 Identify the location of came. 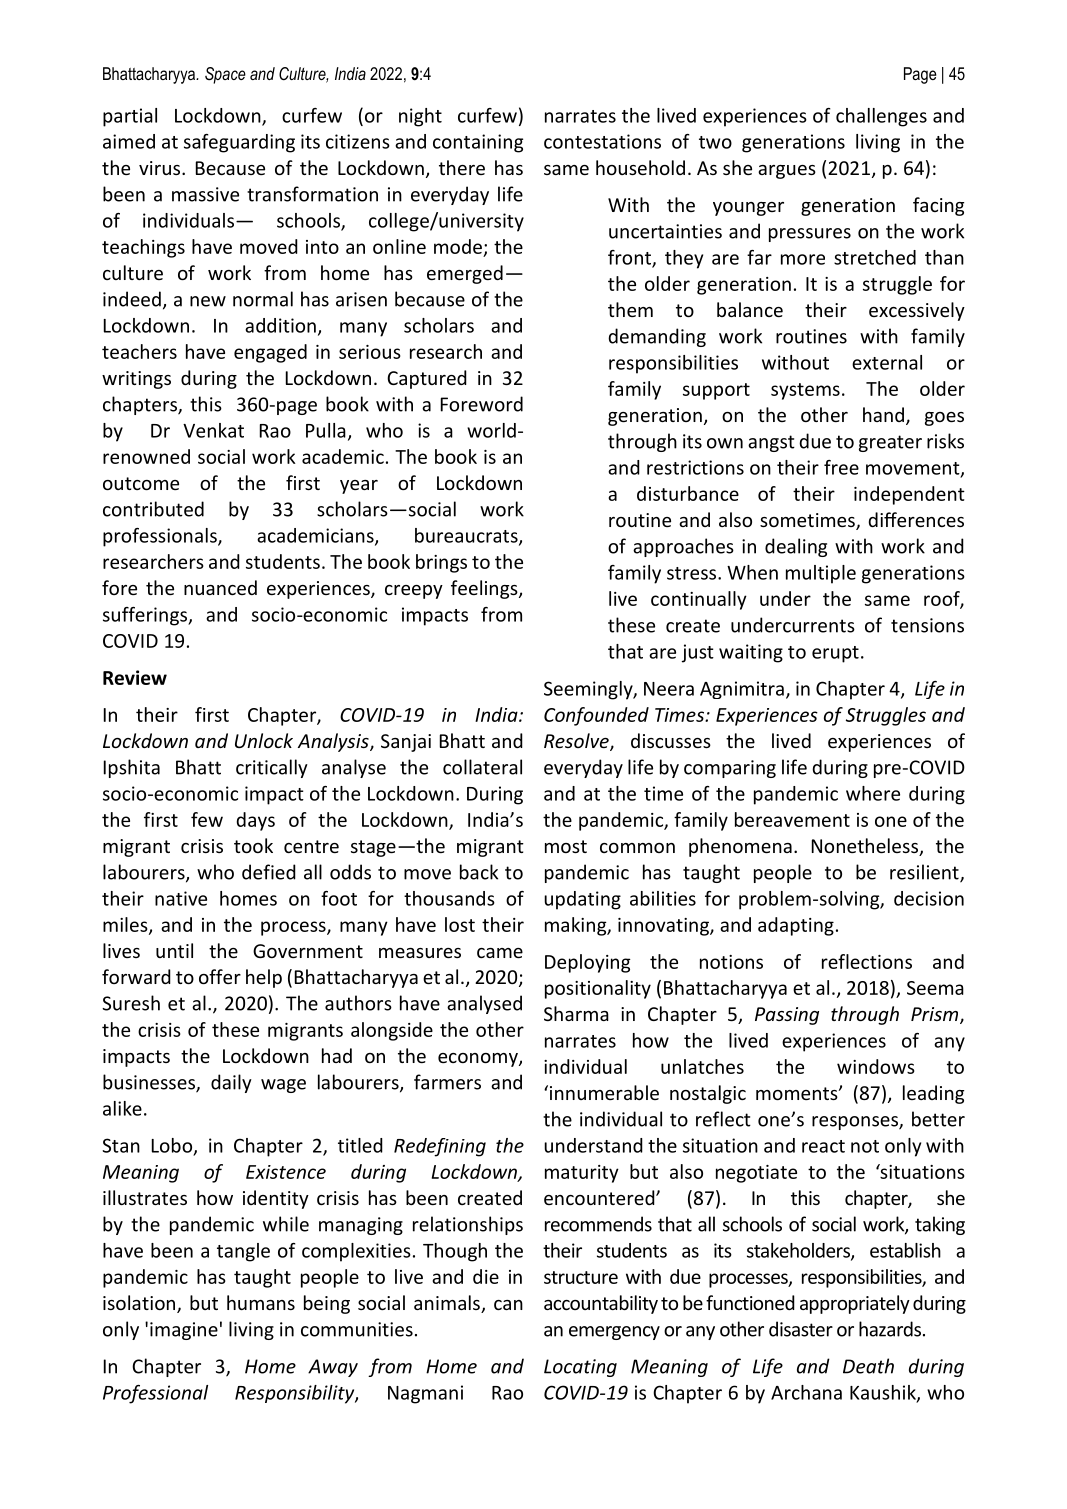
(500, 953).
